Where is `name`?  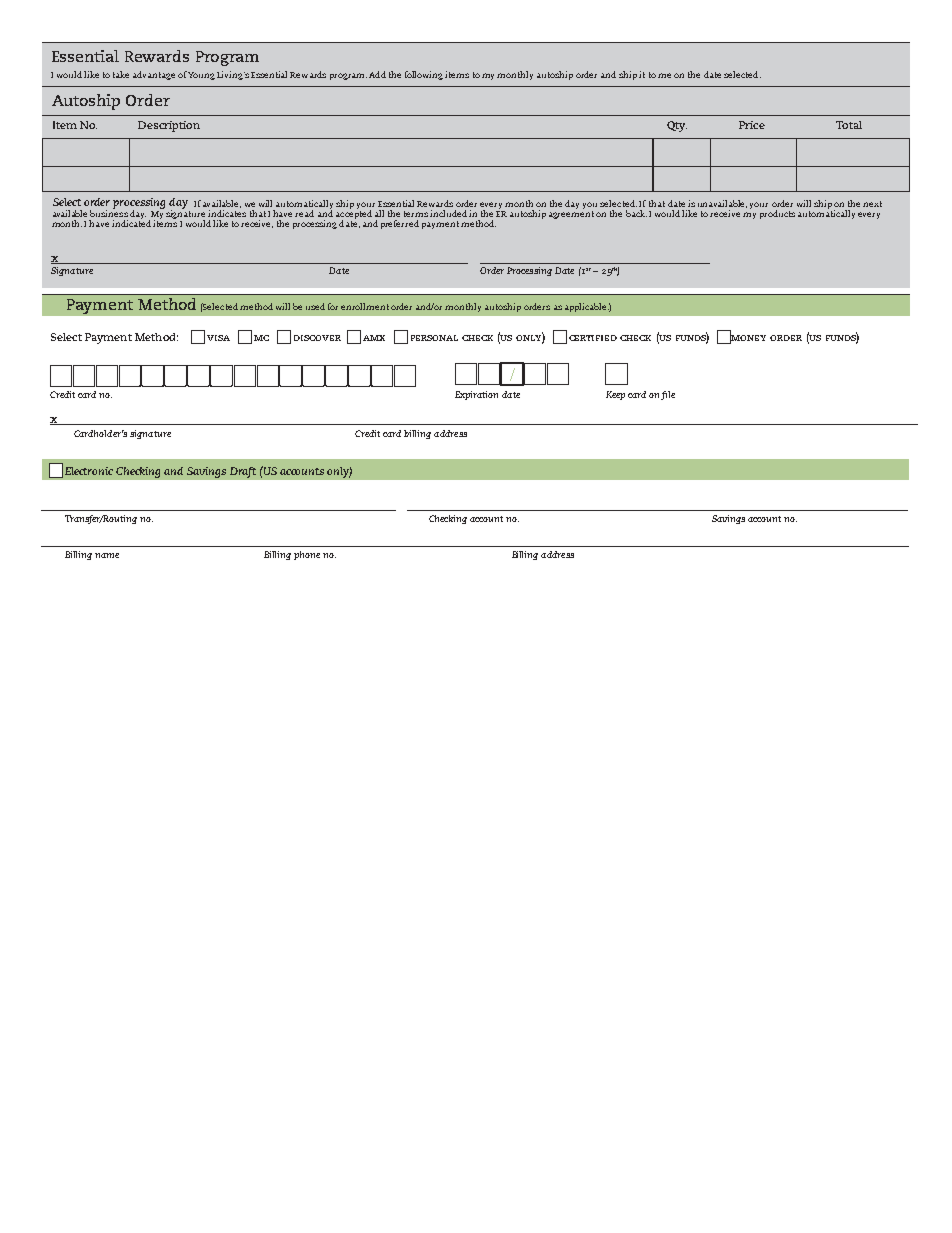
name is located at coordinates (107, 555).
